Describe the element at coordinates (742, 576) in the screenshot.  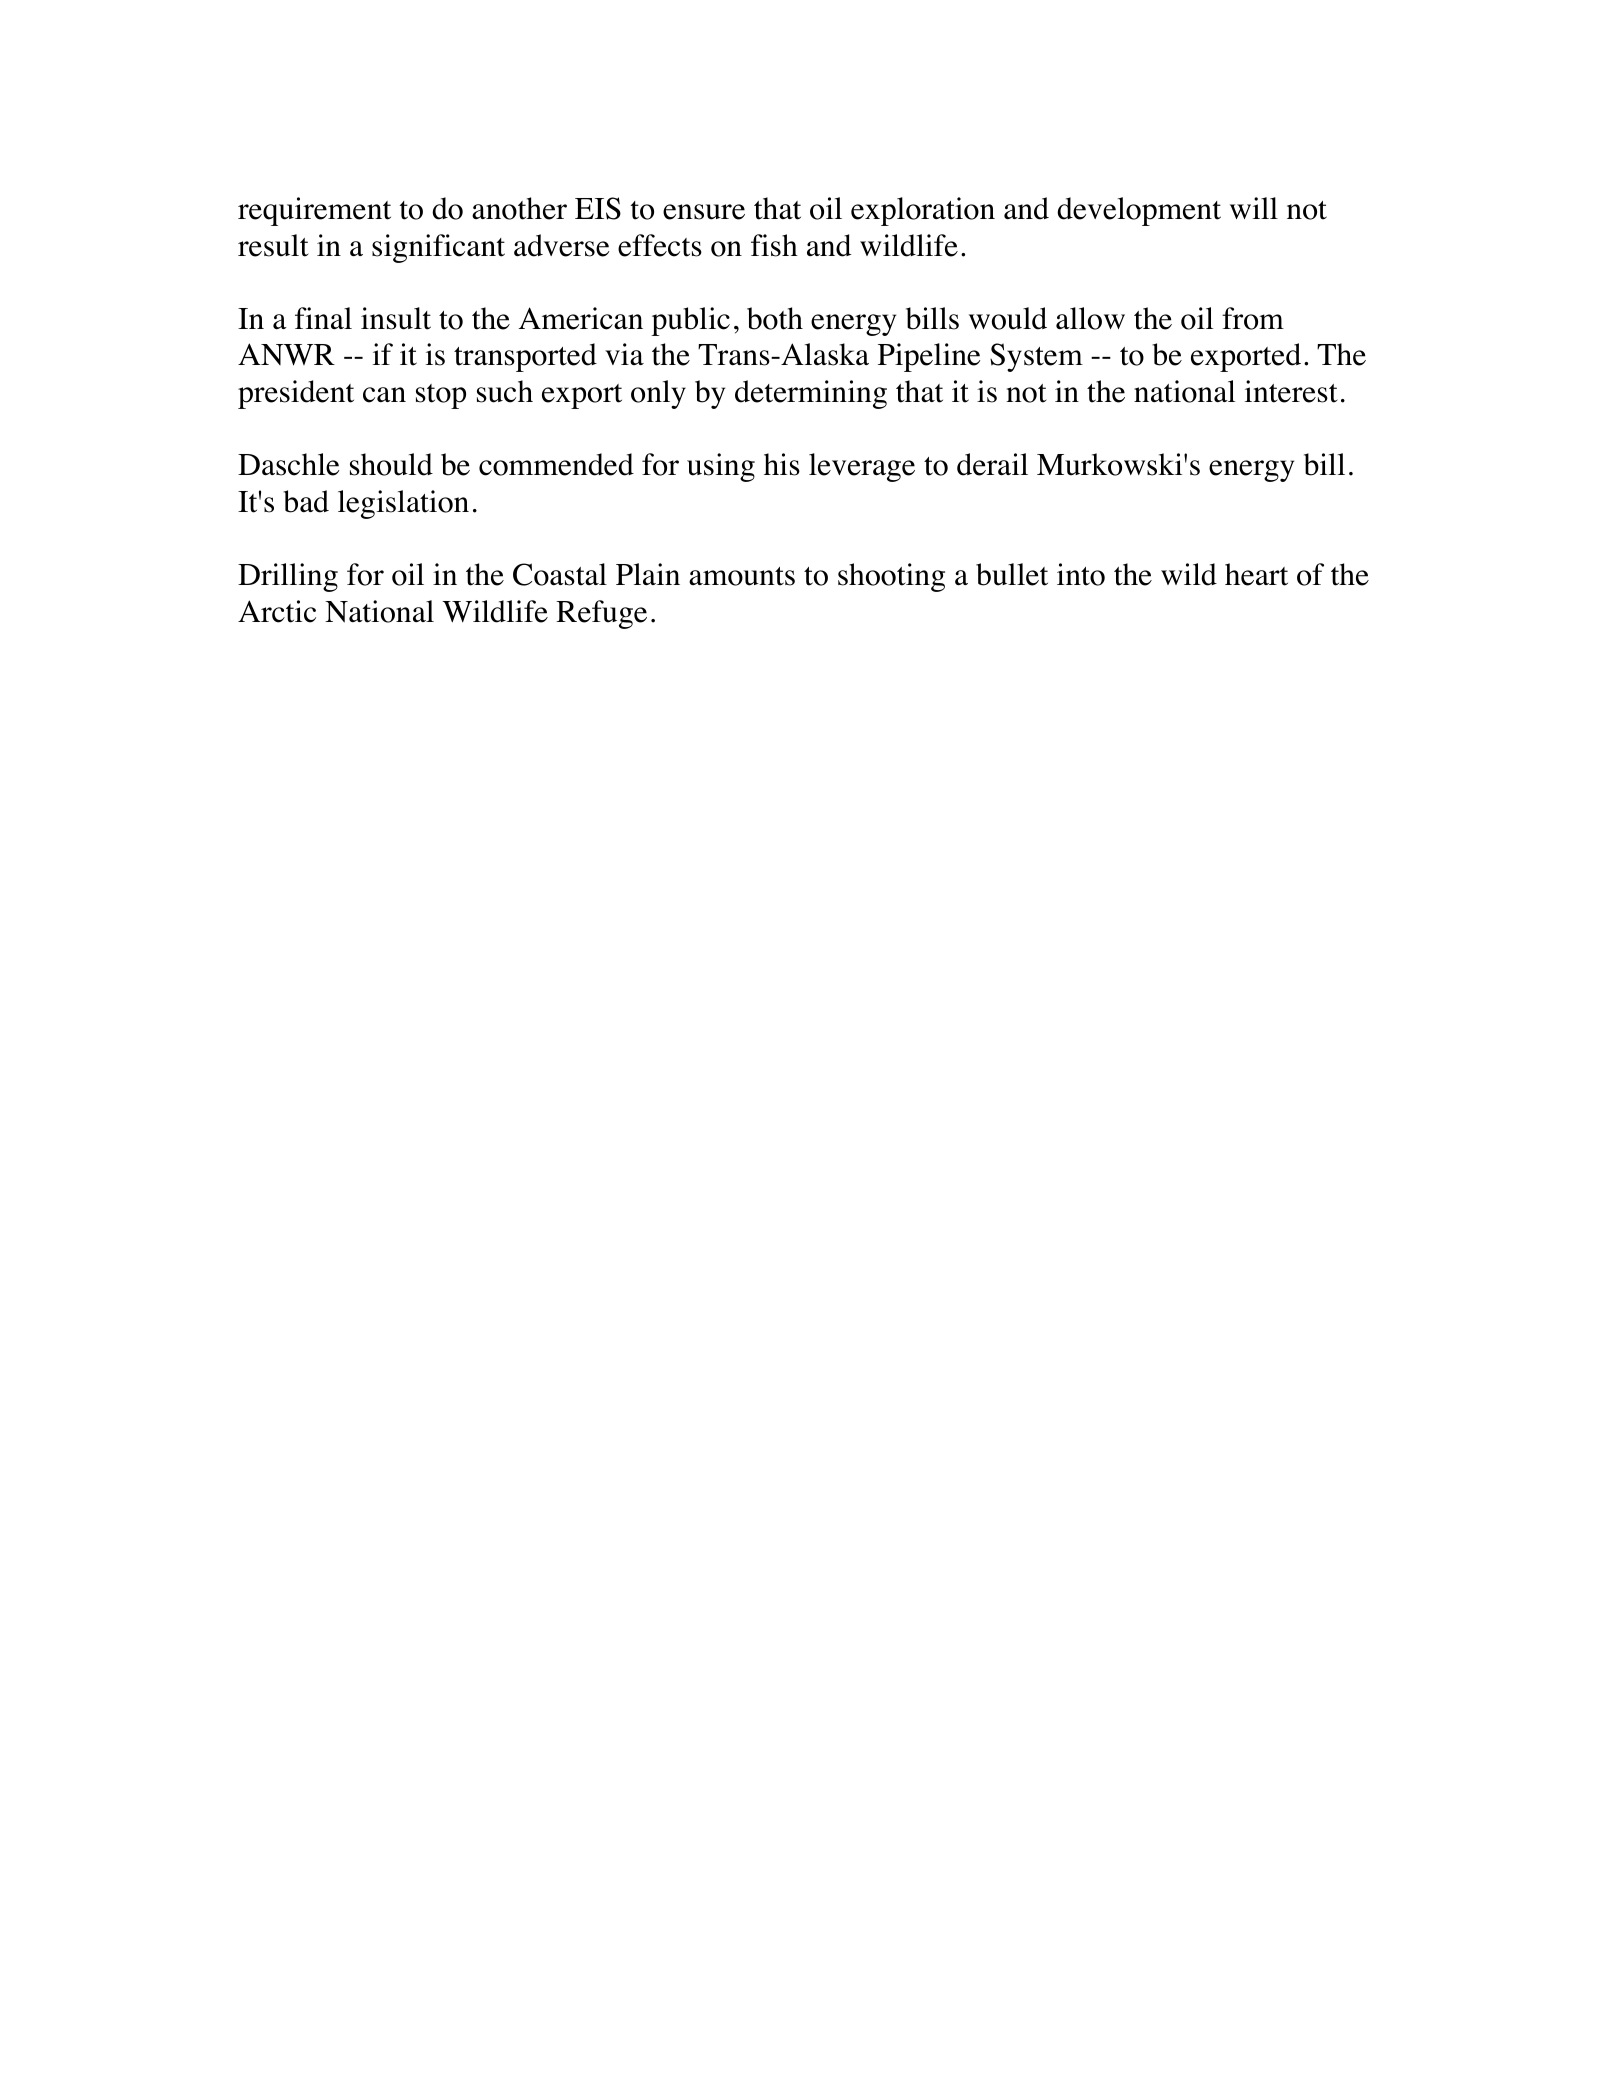
I see `amounts` at that location.
